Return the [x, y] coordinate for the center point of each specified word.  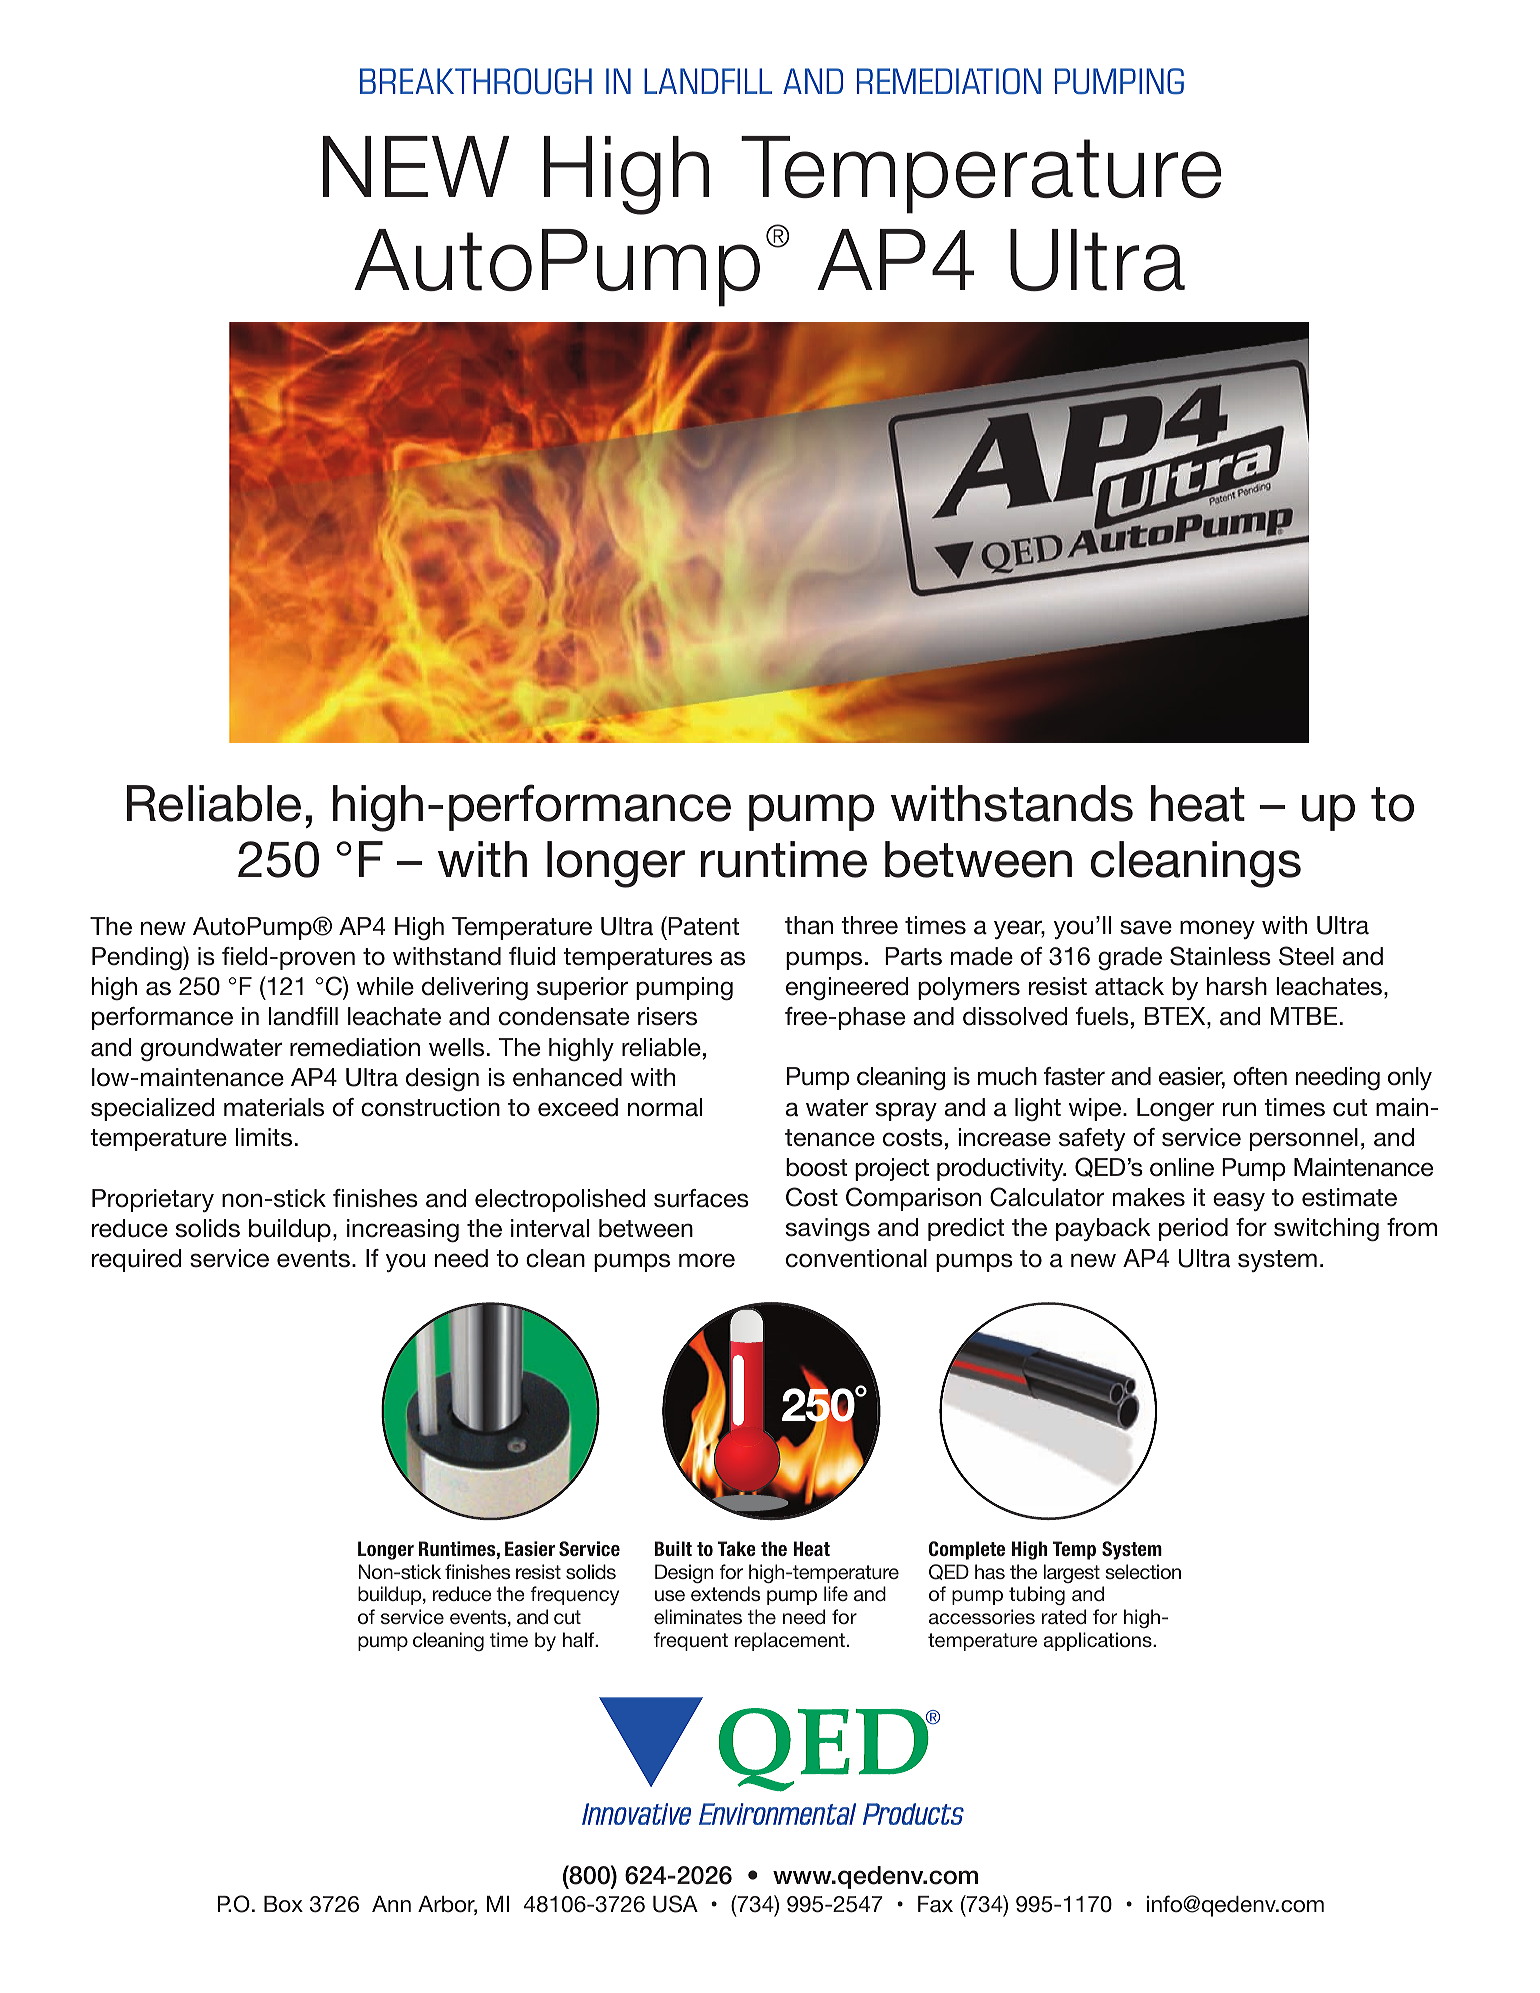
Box [283, 1904]
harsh [1237, 986]
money [1217, 929]
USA [675, 1904]
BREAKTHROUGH [476, 81]
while [385, 986]
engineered [847, 989]
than [809, 925]
